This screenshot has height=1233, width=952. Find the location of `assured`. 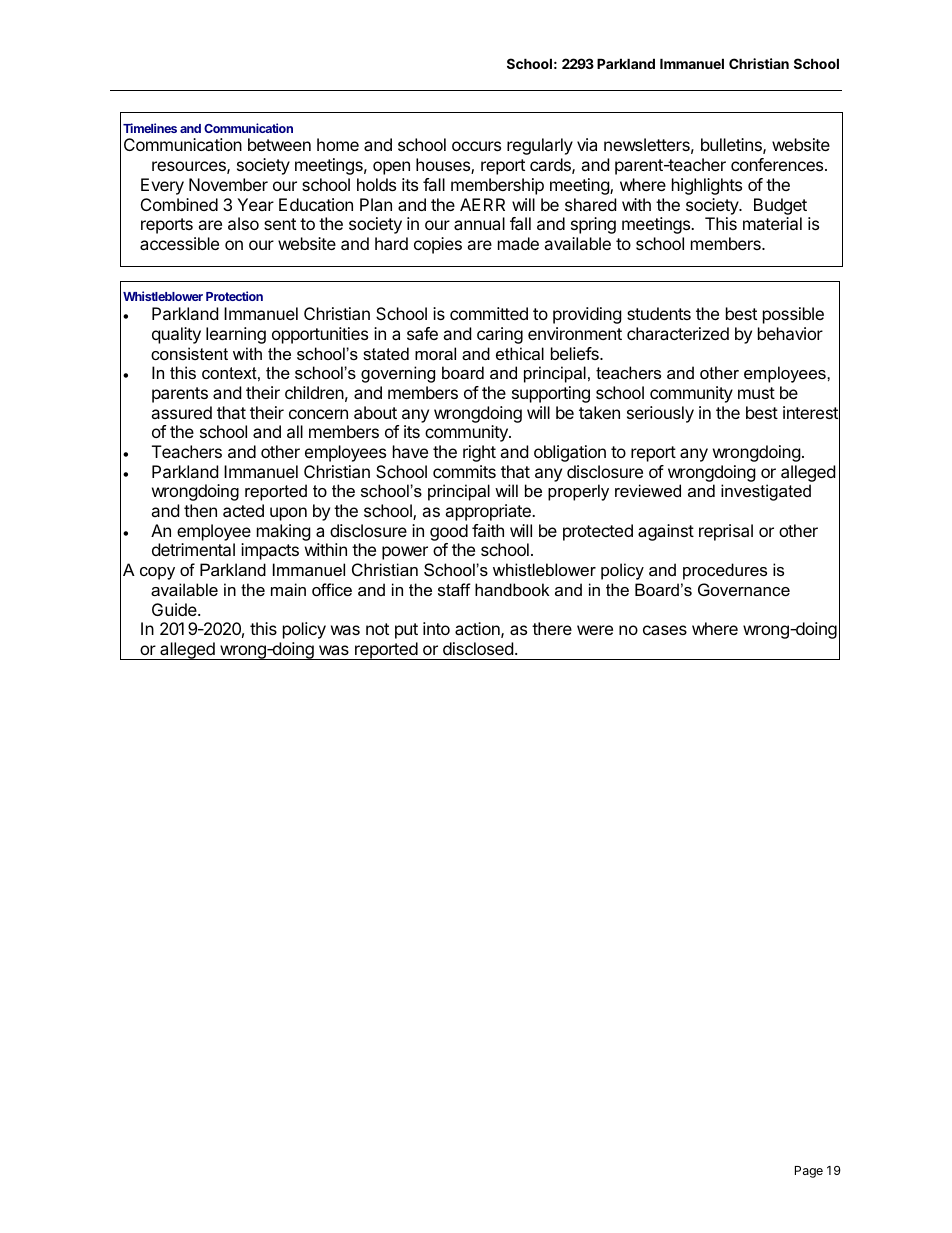

assured is located at coordinates (181, 412).
